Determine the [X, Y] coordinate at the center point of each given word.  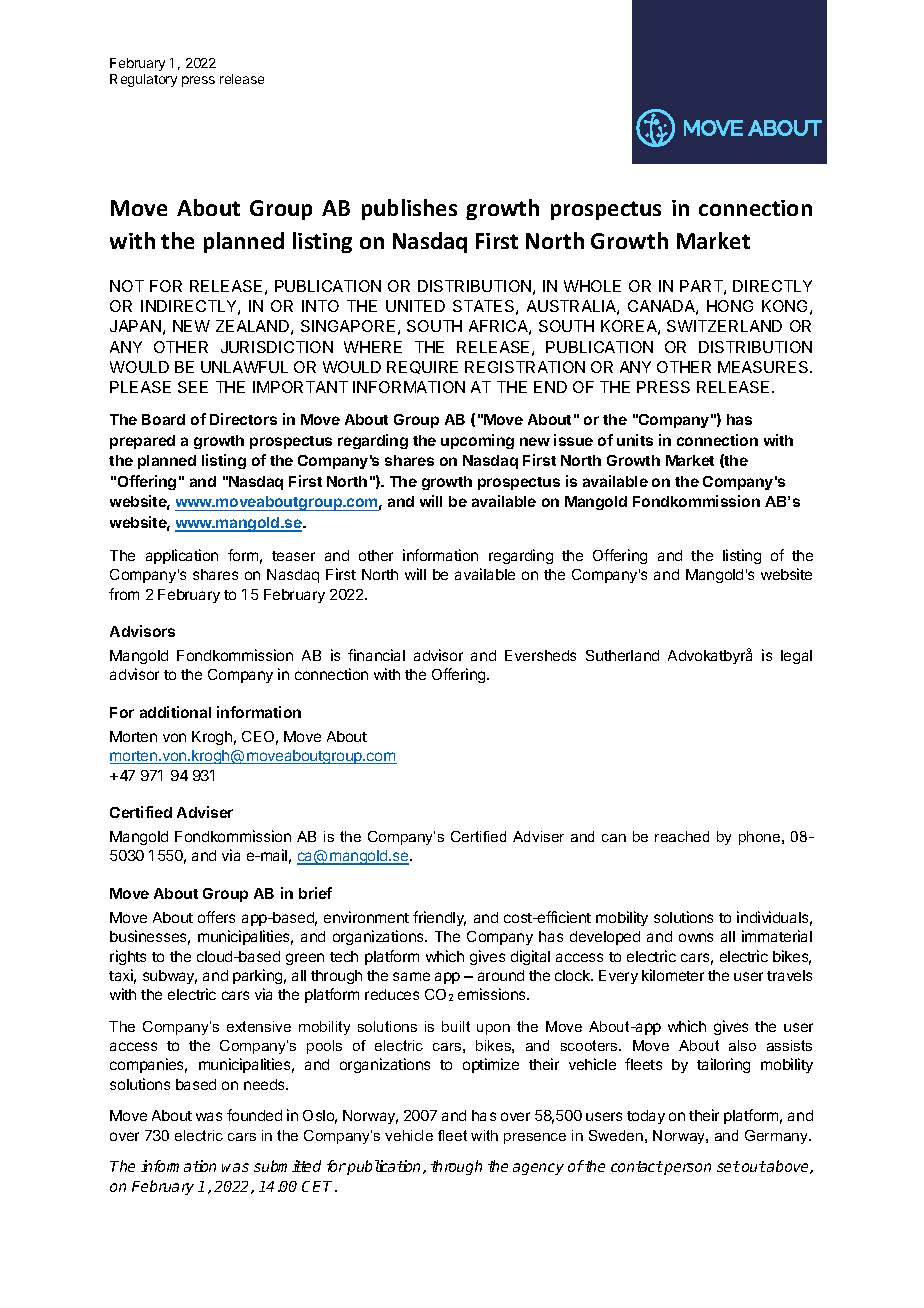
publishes [409, 209]
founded [254, 1115]
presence [535, 1138]
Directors [243, 419]
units [635, 440]
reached [682, 836]
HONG [730, 306]
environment [366, 917]
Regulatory [143, 80]
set [728, 1166]
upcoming [477, 441]
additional [175, 712]
